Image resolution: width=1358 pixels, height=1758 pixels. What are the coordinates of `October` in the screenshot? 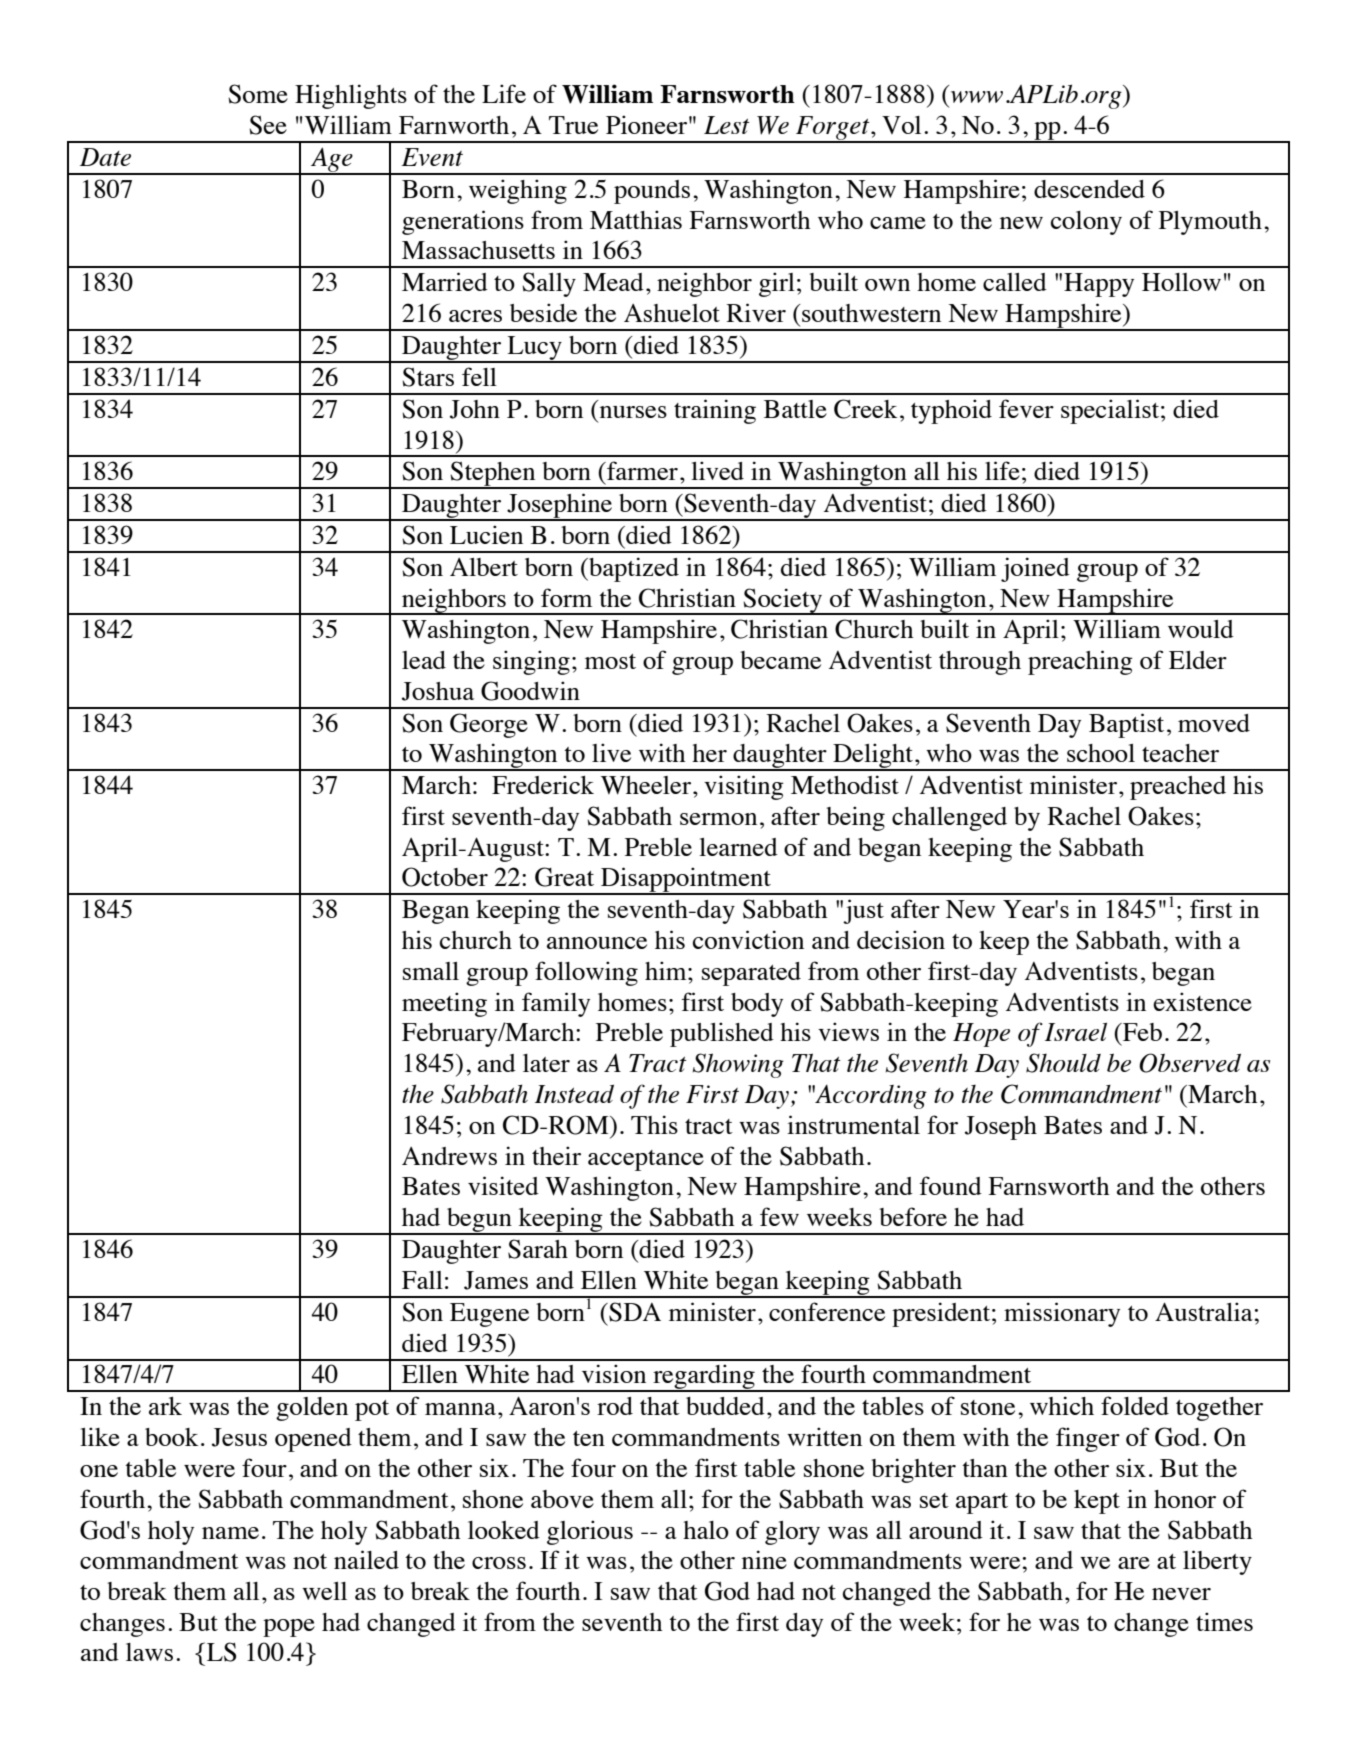 It's located at (445, 877).
